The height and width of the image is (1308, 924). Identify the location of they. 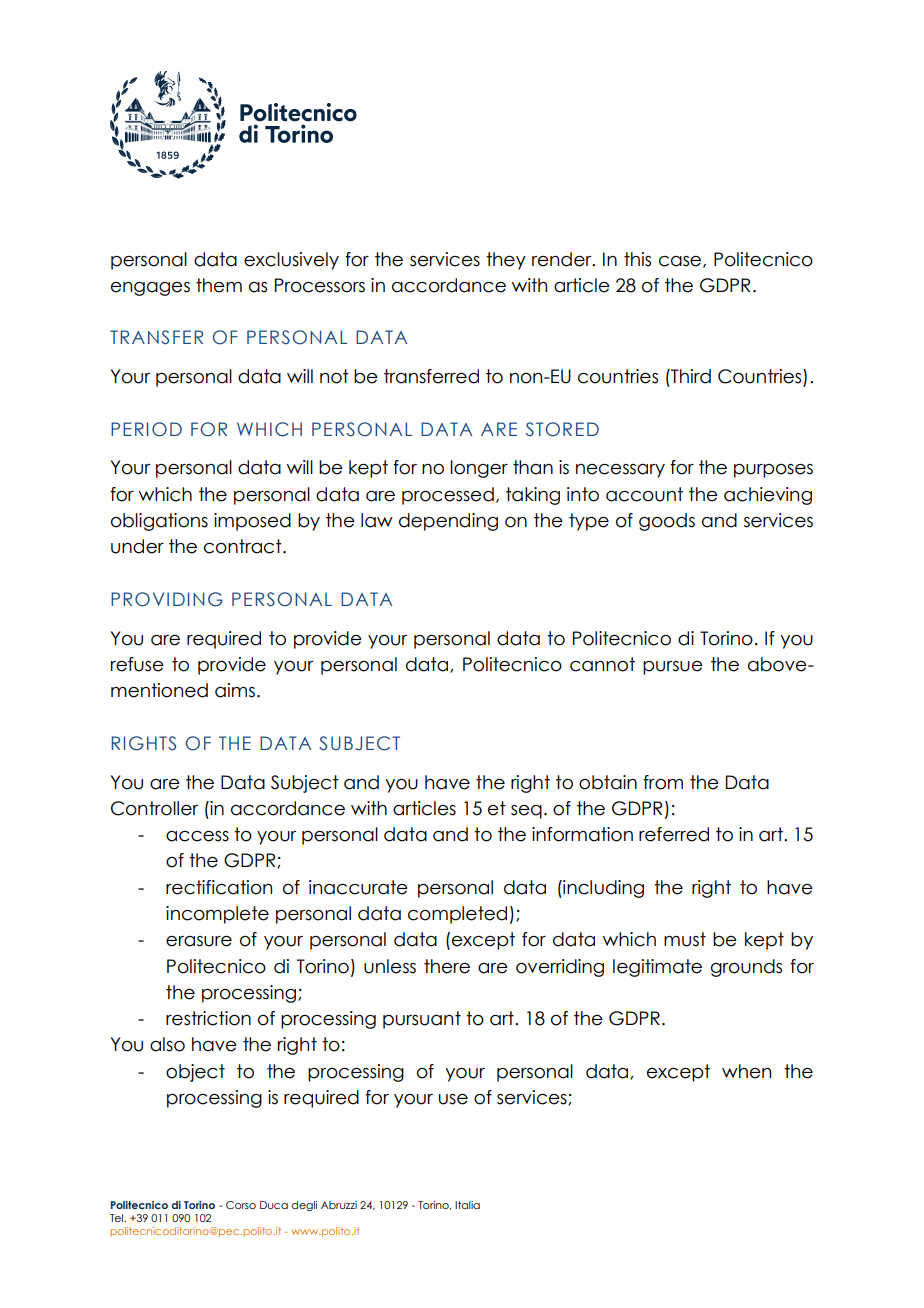
(506, 261).
